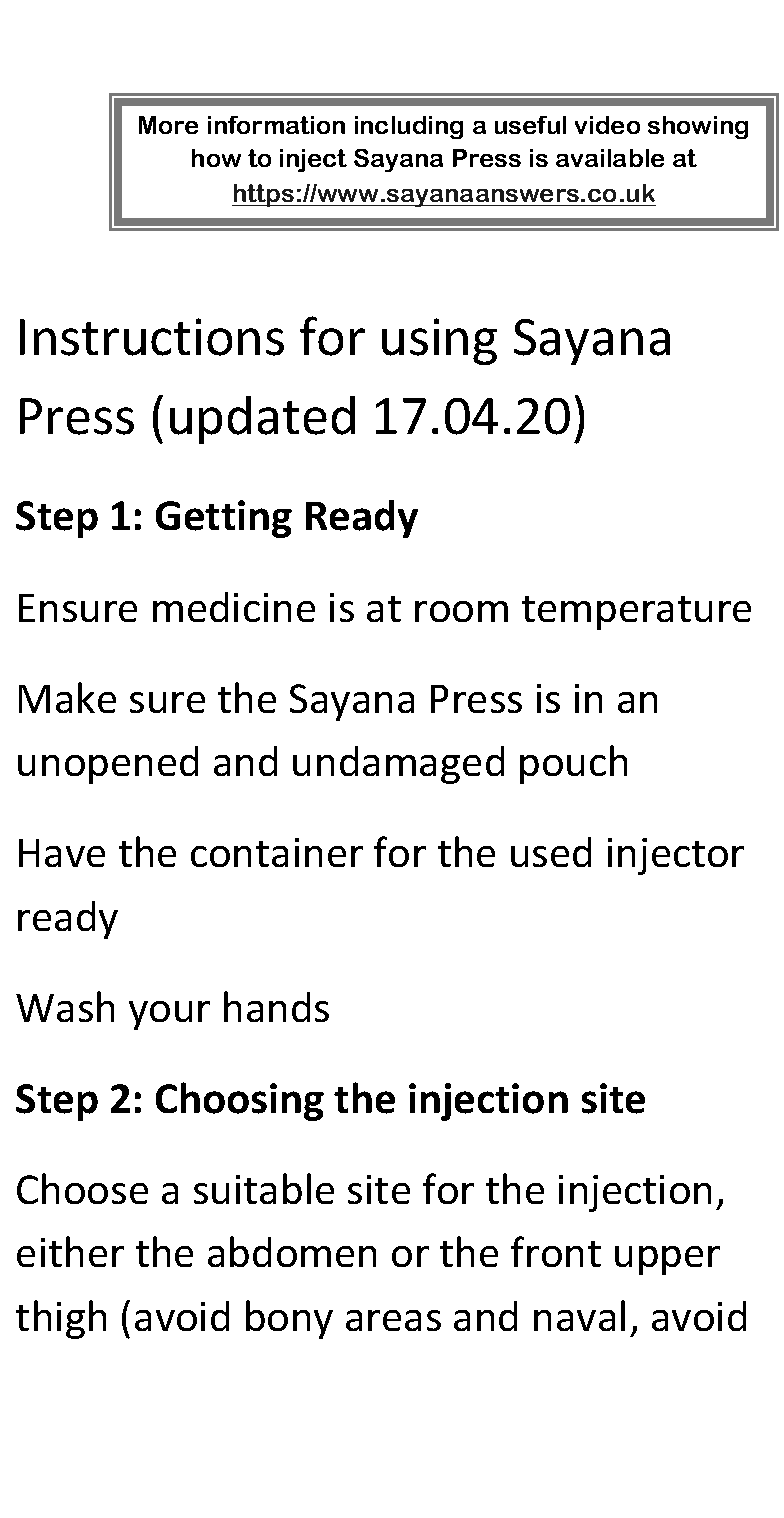 The image size is (784, 1518). What do you see at coordinates (551, 852) in the image?
I see `used` at bounding box center [551, 852].
